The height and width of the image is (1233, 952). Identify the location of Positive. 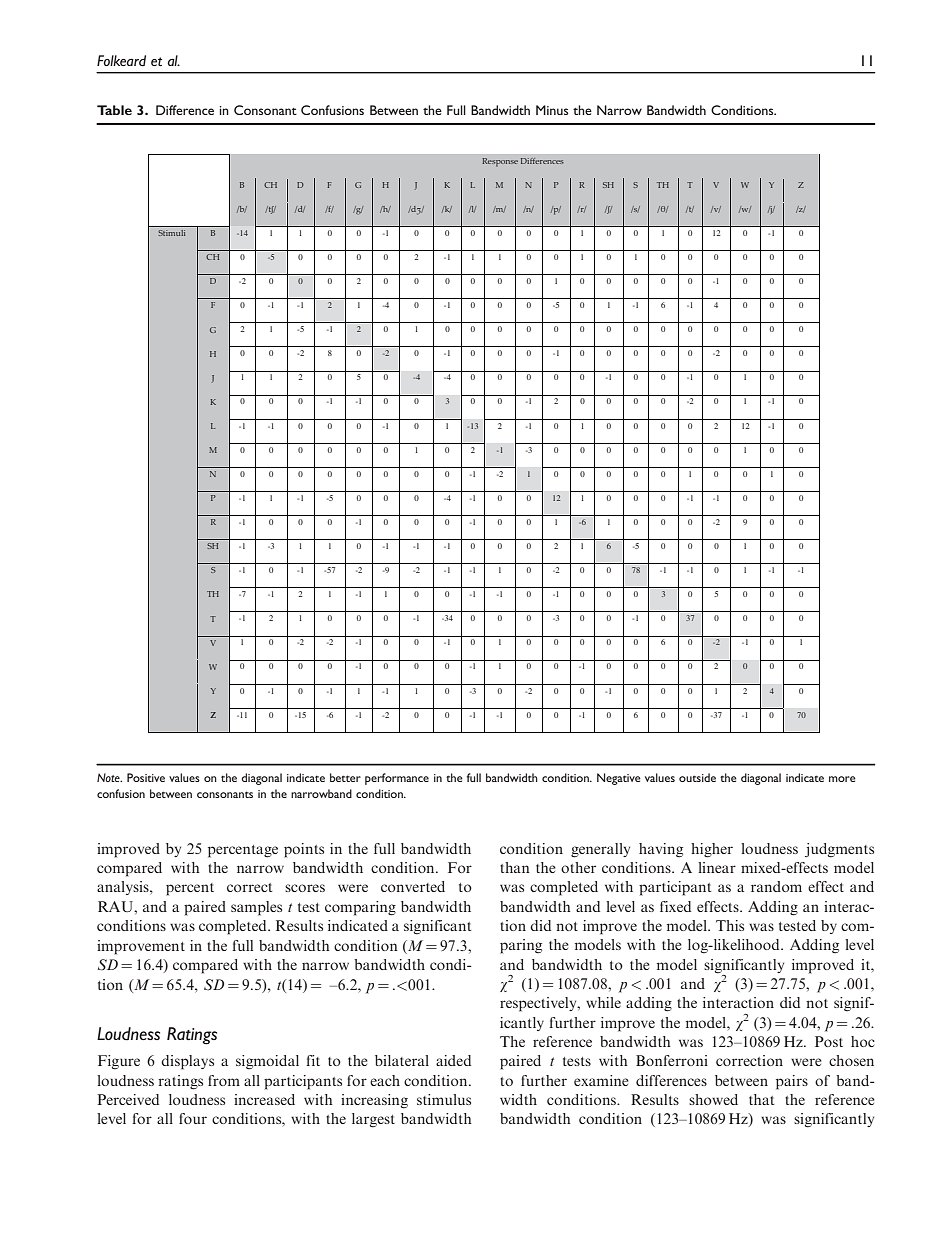
(146, 777).
